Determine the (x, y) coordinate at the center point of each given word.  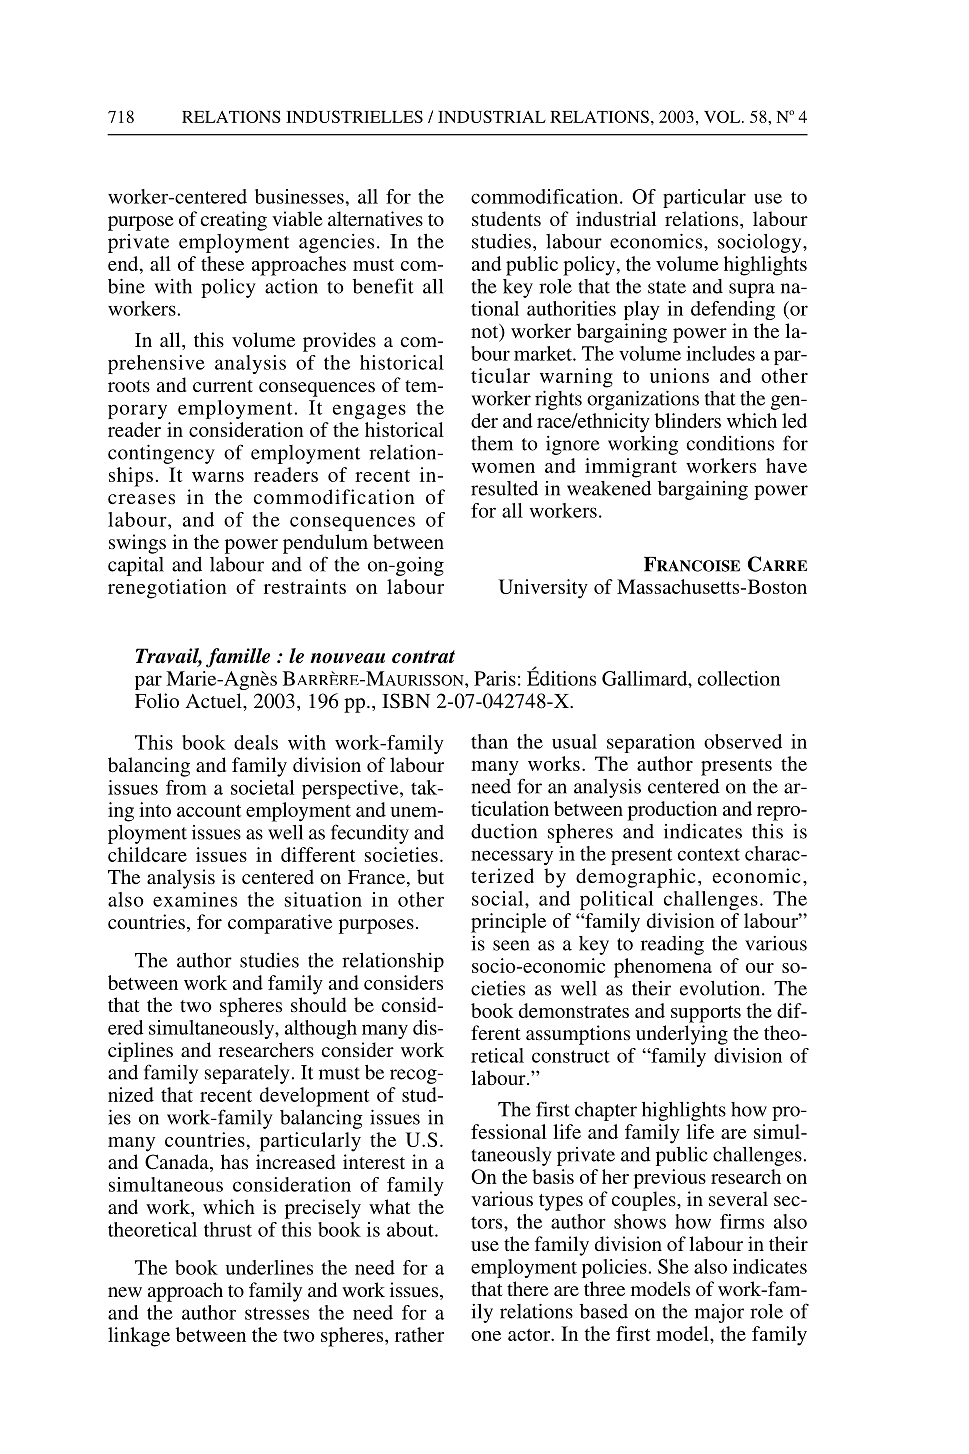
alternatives (375, 218)
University (543, 589)
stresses (277, 1313)
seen (511, 945)
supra (752, 290)
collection (739, 678)
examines (195, 899)
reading (672, 945)
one (486, 1336)
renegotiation (167, 589)
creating (234, 221)
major (719, 1313)
